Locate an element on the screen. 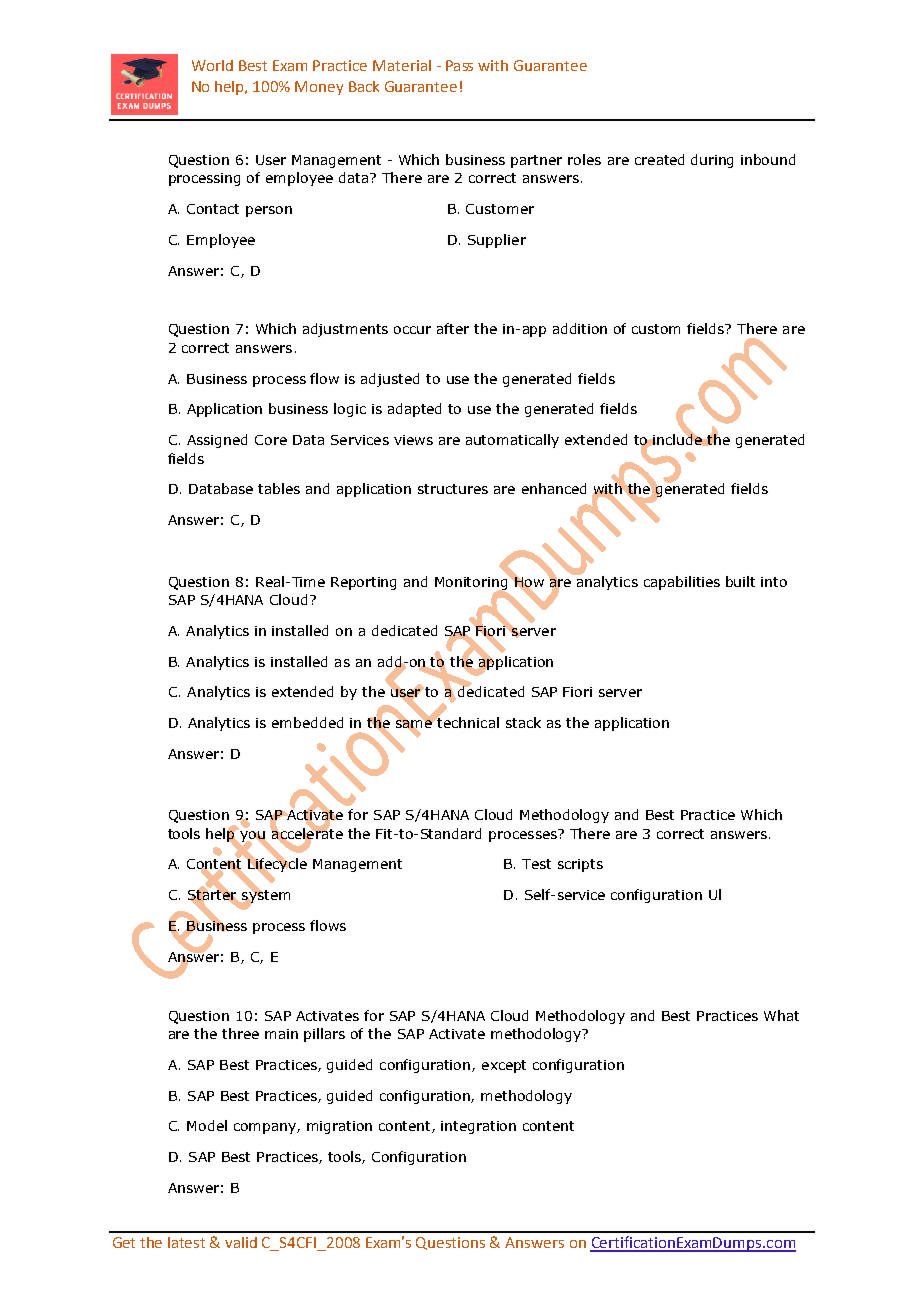 The height and width of the screenshot is (1308, 924). embedded is located at coordinates (307, 722).
